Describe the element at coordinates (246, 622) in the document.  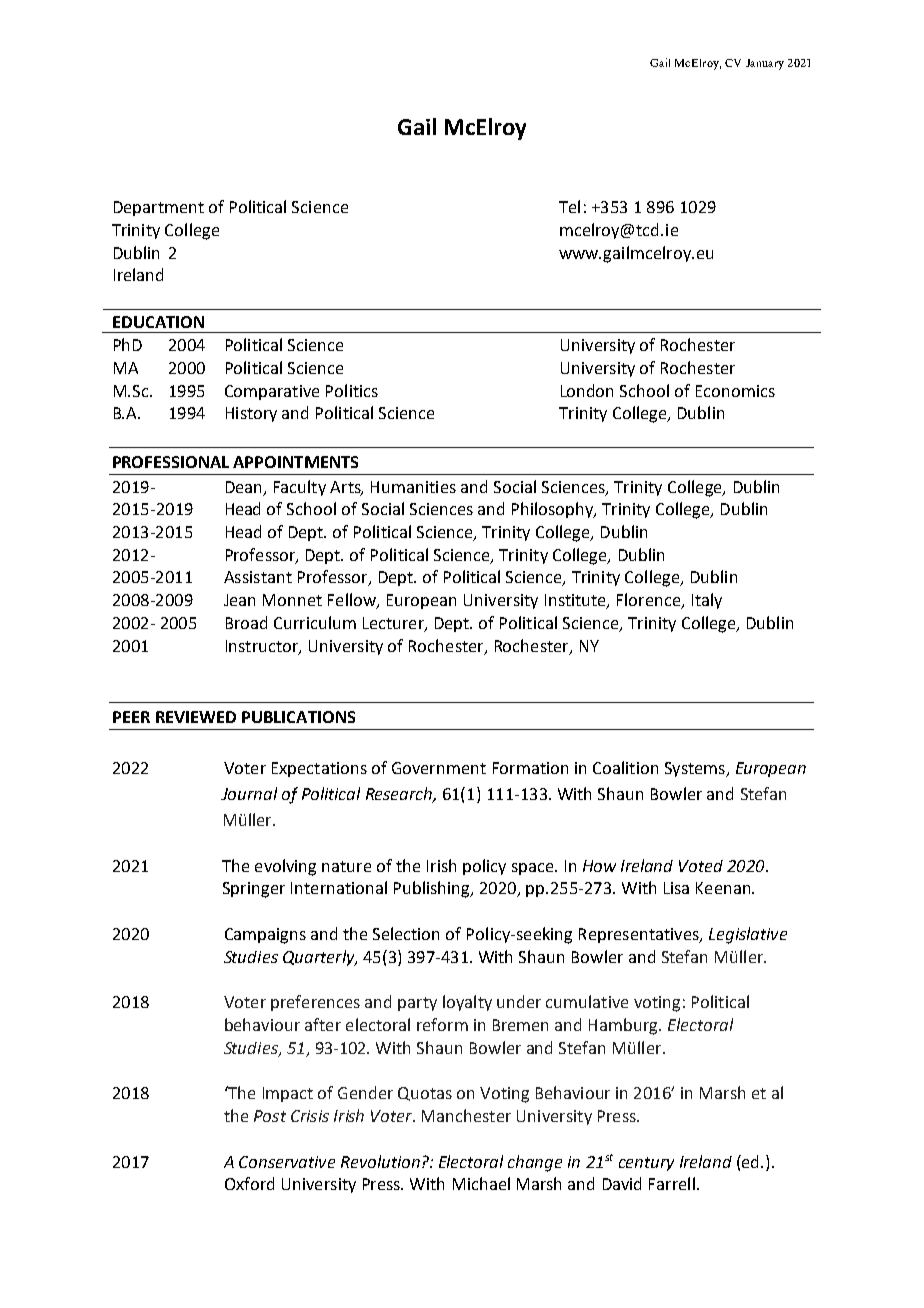
I see `Broad` at that location.
